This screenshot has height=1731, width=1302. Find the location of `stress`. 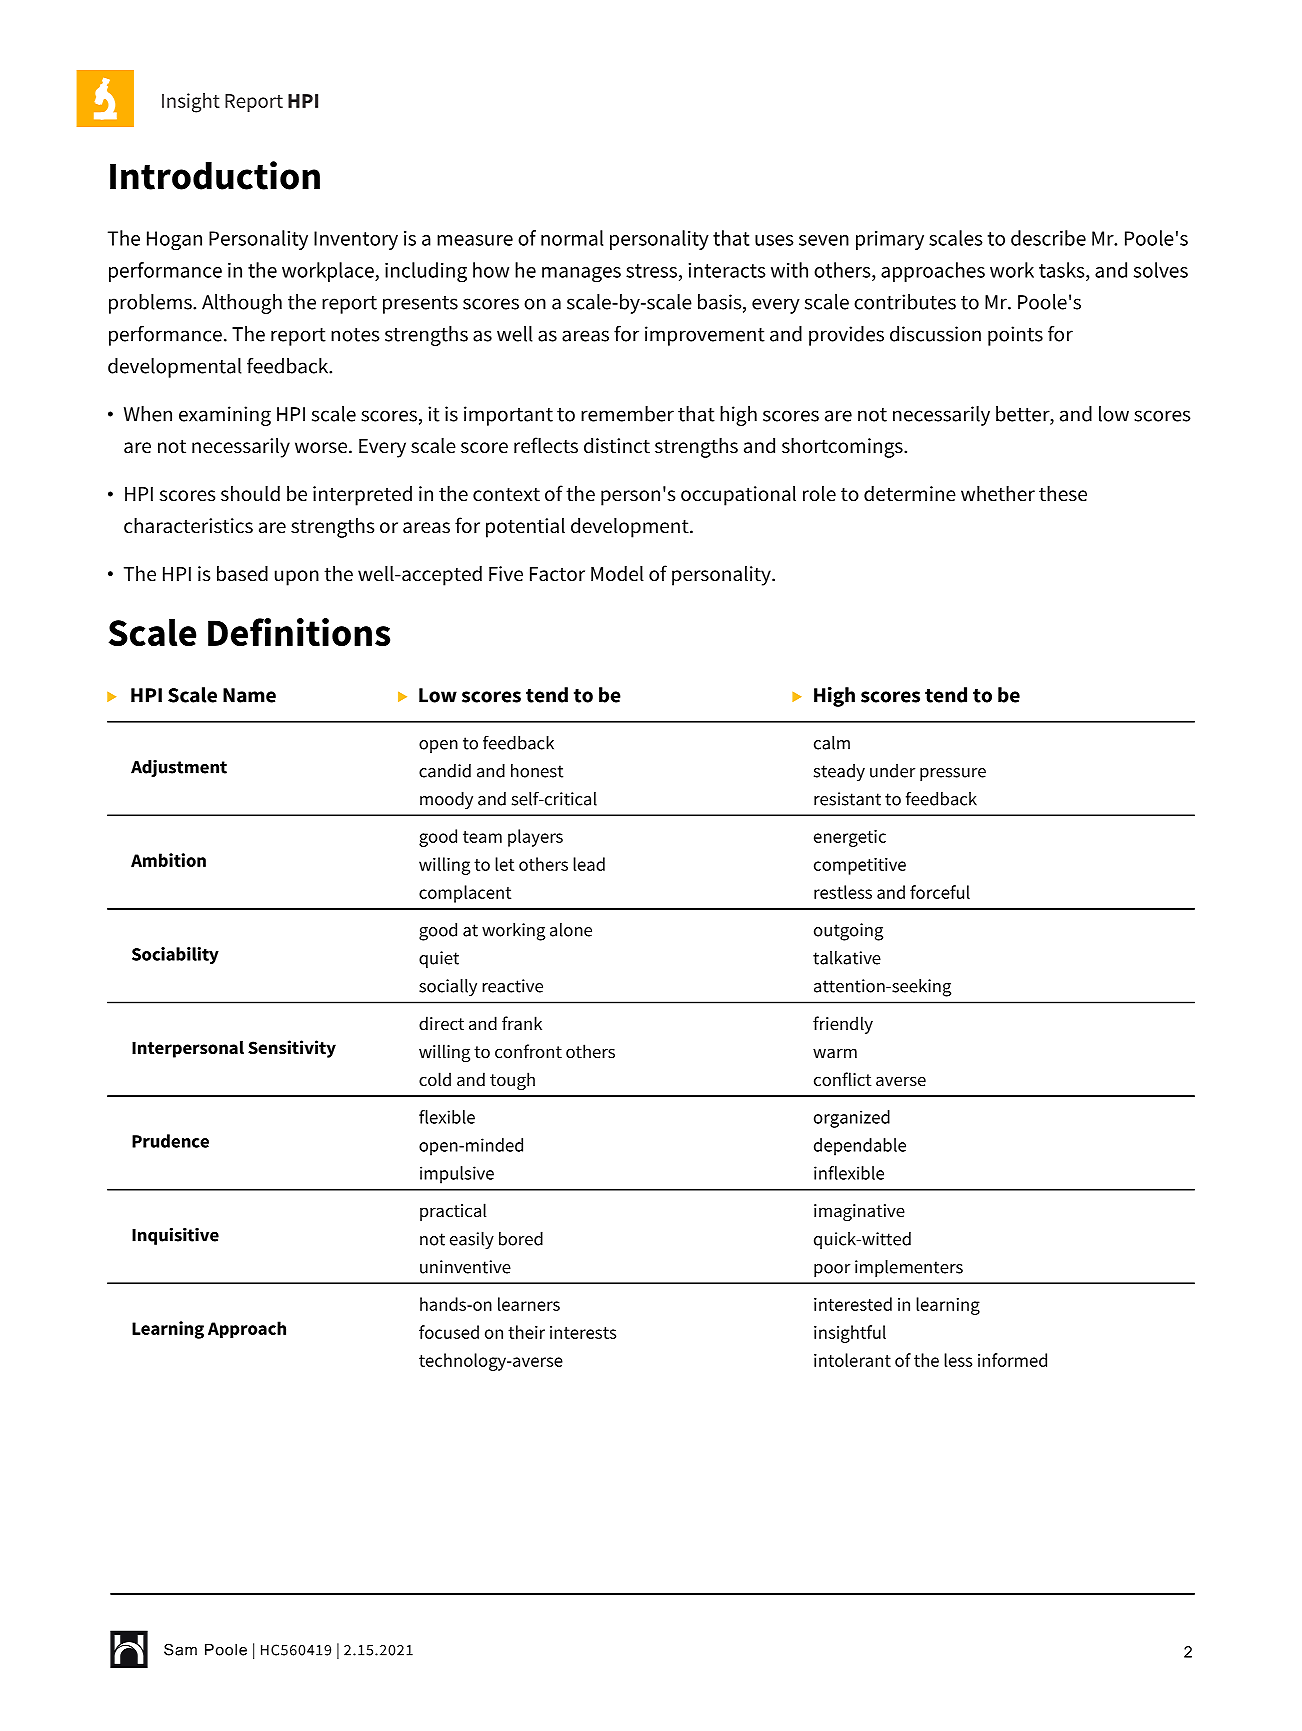

stress is located at coordinates (651, 271).
